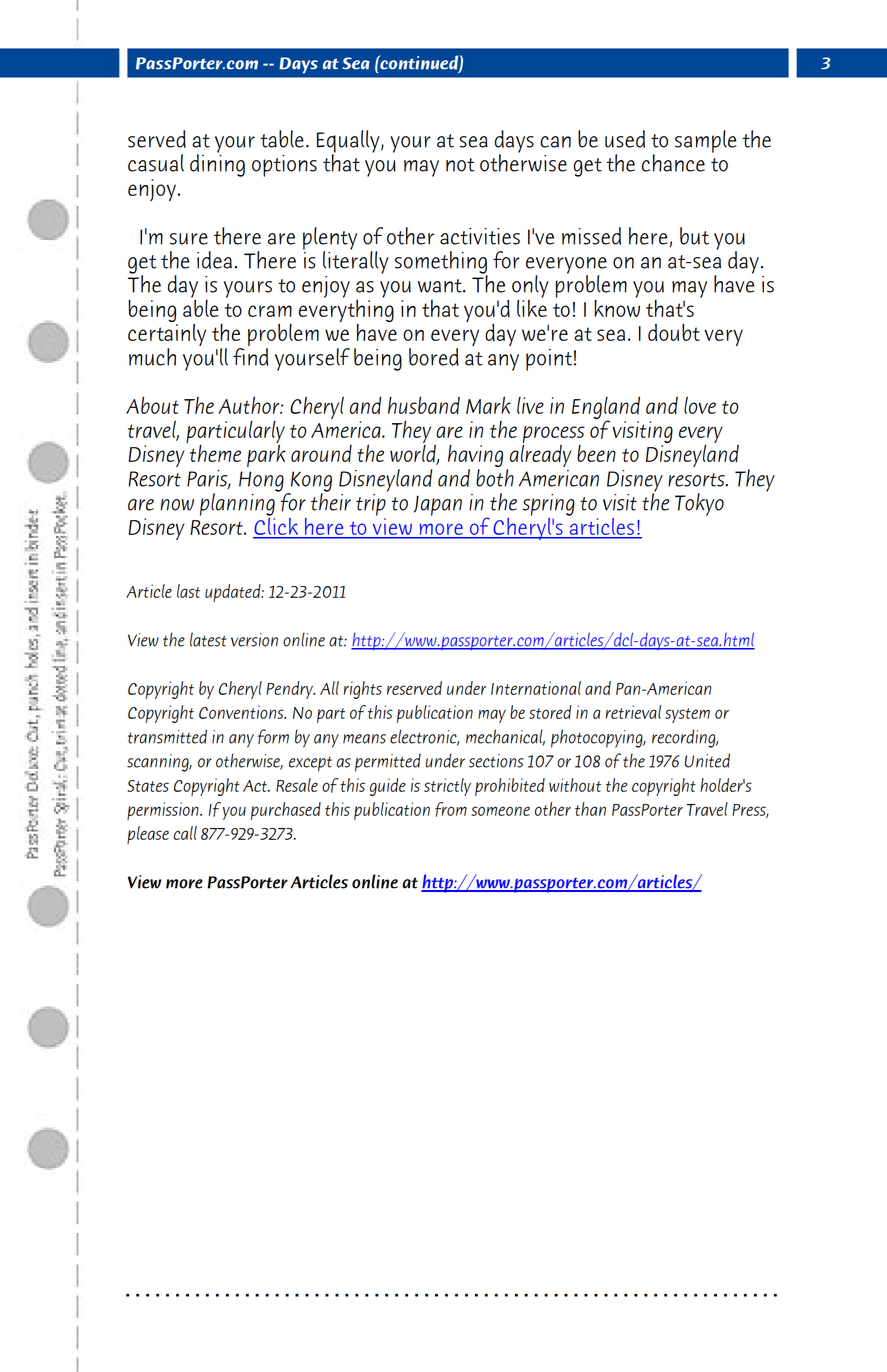  Describe the element at coordinates (217, 164) in the screenshot. I see `dining` at that location.
